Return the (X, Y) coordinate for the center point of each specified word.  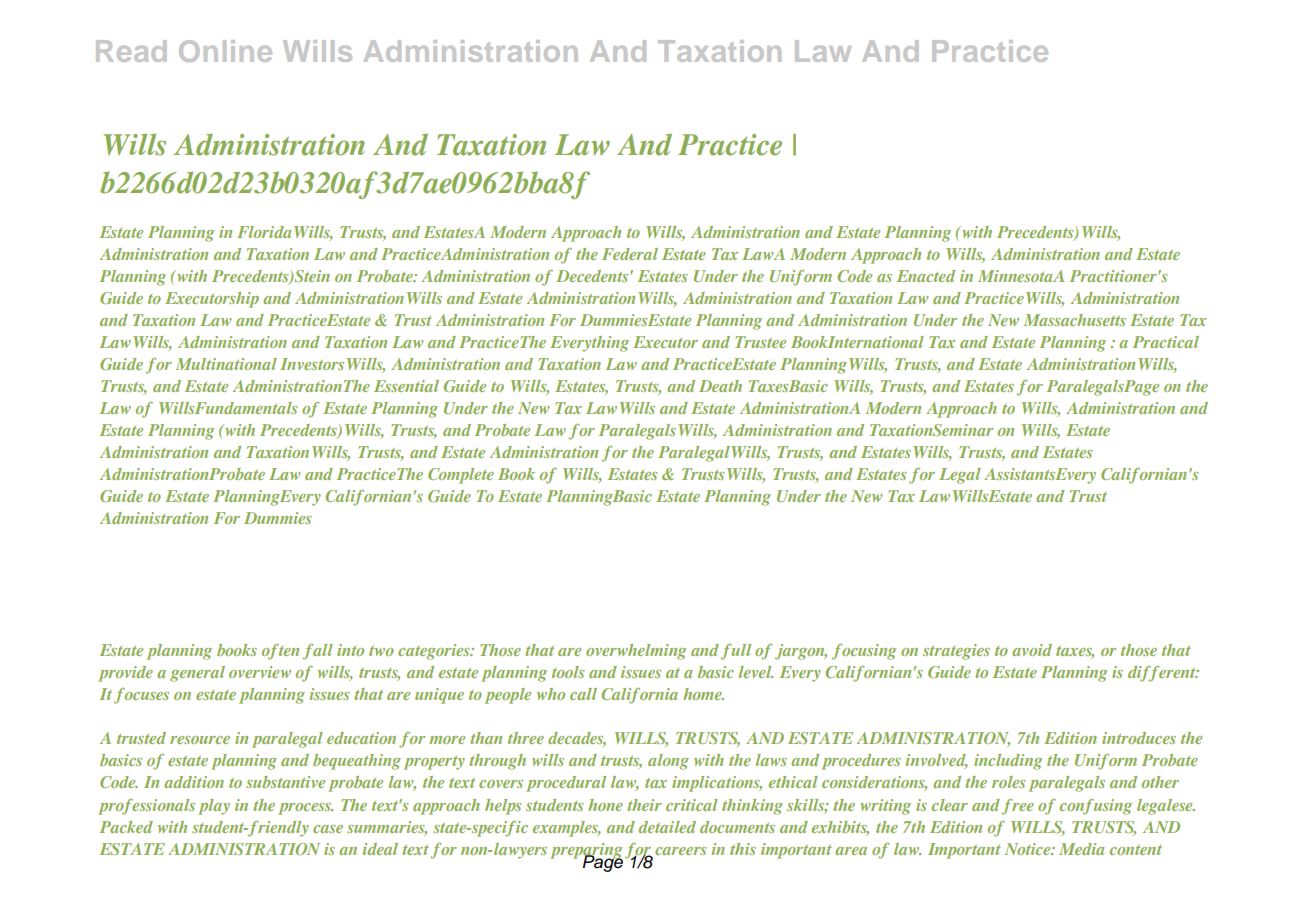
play (214, 807)
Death (720, 386)
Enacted (926, 276)
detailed (667, 827)
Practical (1166, 342)
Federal (630, 254)
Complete (461, 476)
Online (225, 51)
